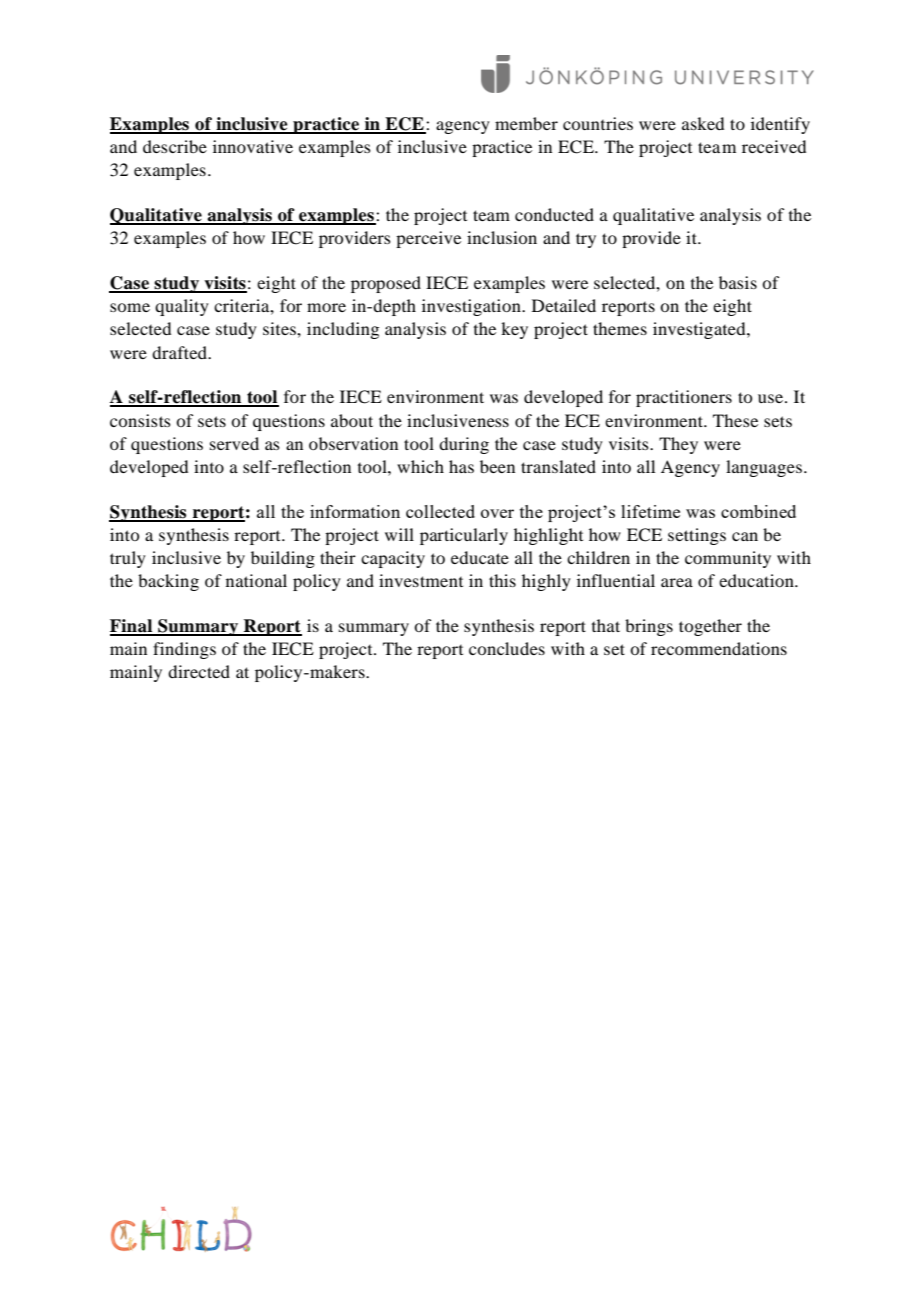 The width and height of the screenshot is (924, 1308). Describe the element at coordinates (140, 420) in the screenshot. I see `consists` at that location.
